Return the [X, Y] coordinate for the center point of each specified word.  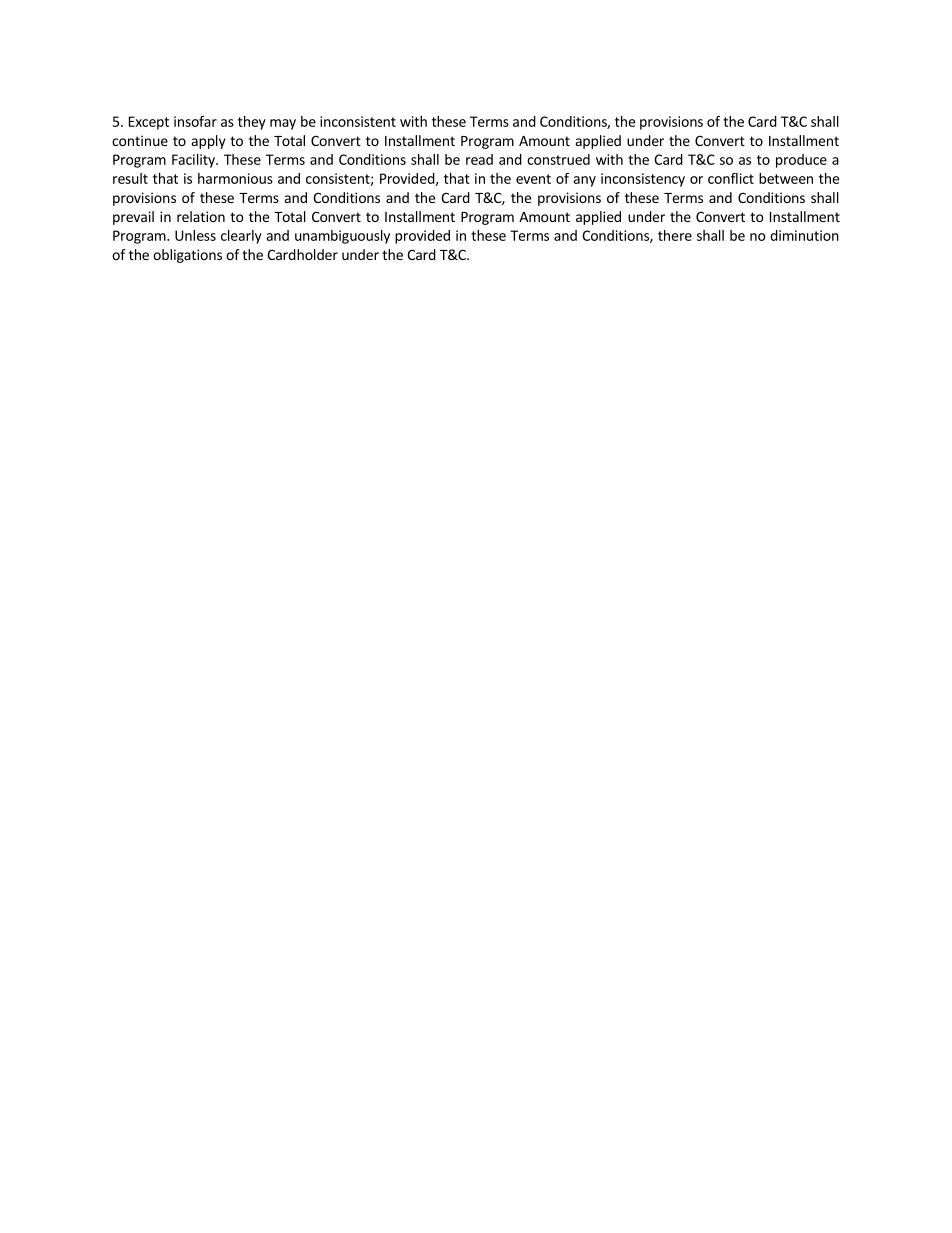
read [479, 159]
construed [558, 159]
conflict [731, 178]
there [675, 235]
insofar [195, 121]
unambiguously [342, 237]
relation [201, 216]
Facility [194, 161]
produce [801, 161]
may [283, 124]
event [533, 179]
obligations [187, 256]
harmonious [235, 178]
